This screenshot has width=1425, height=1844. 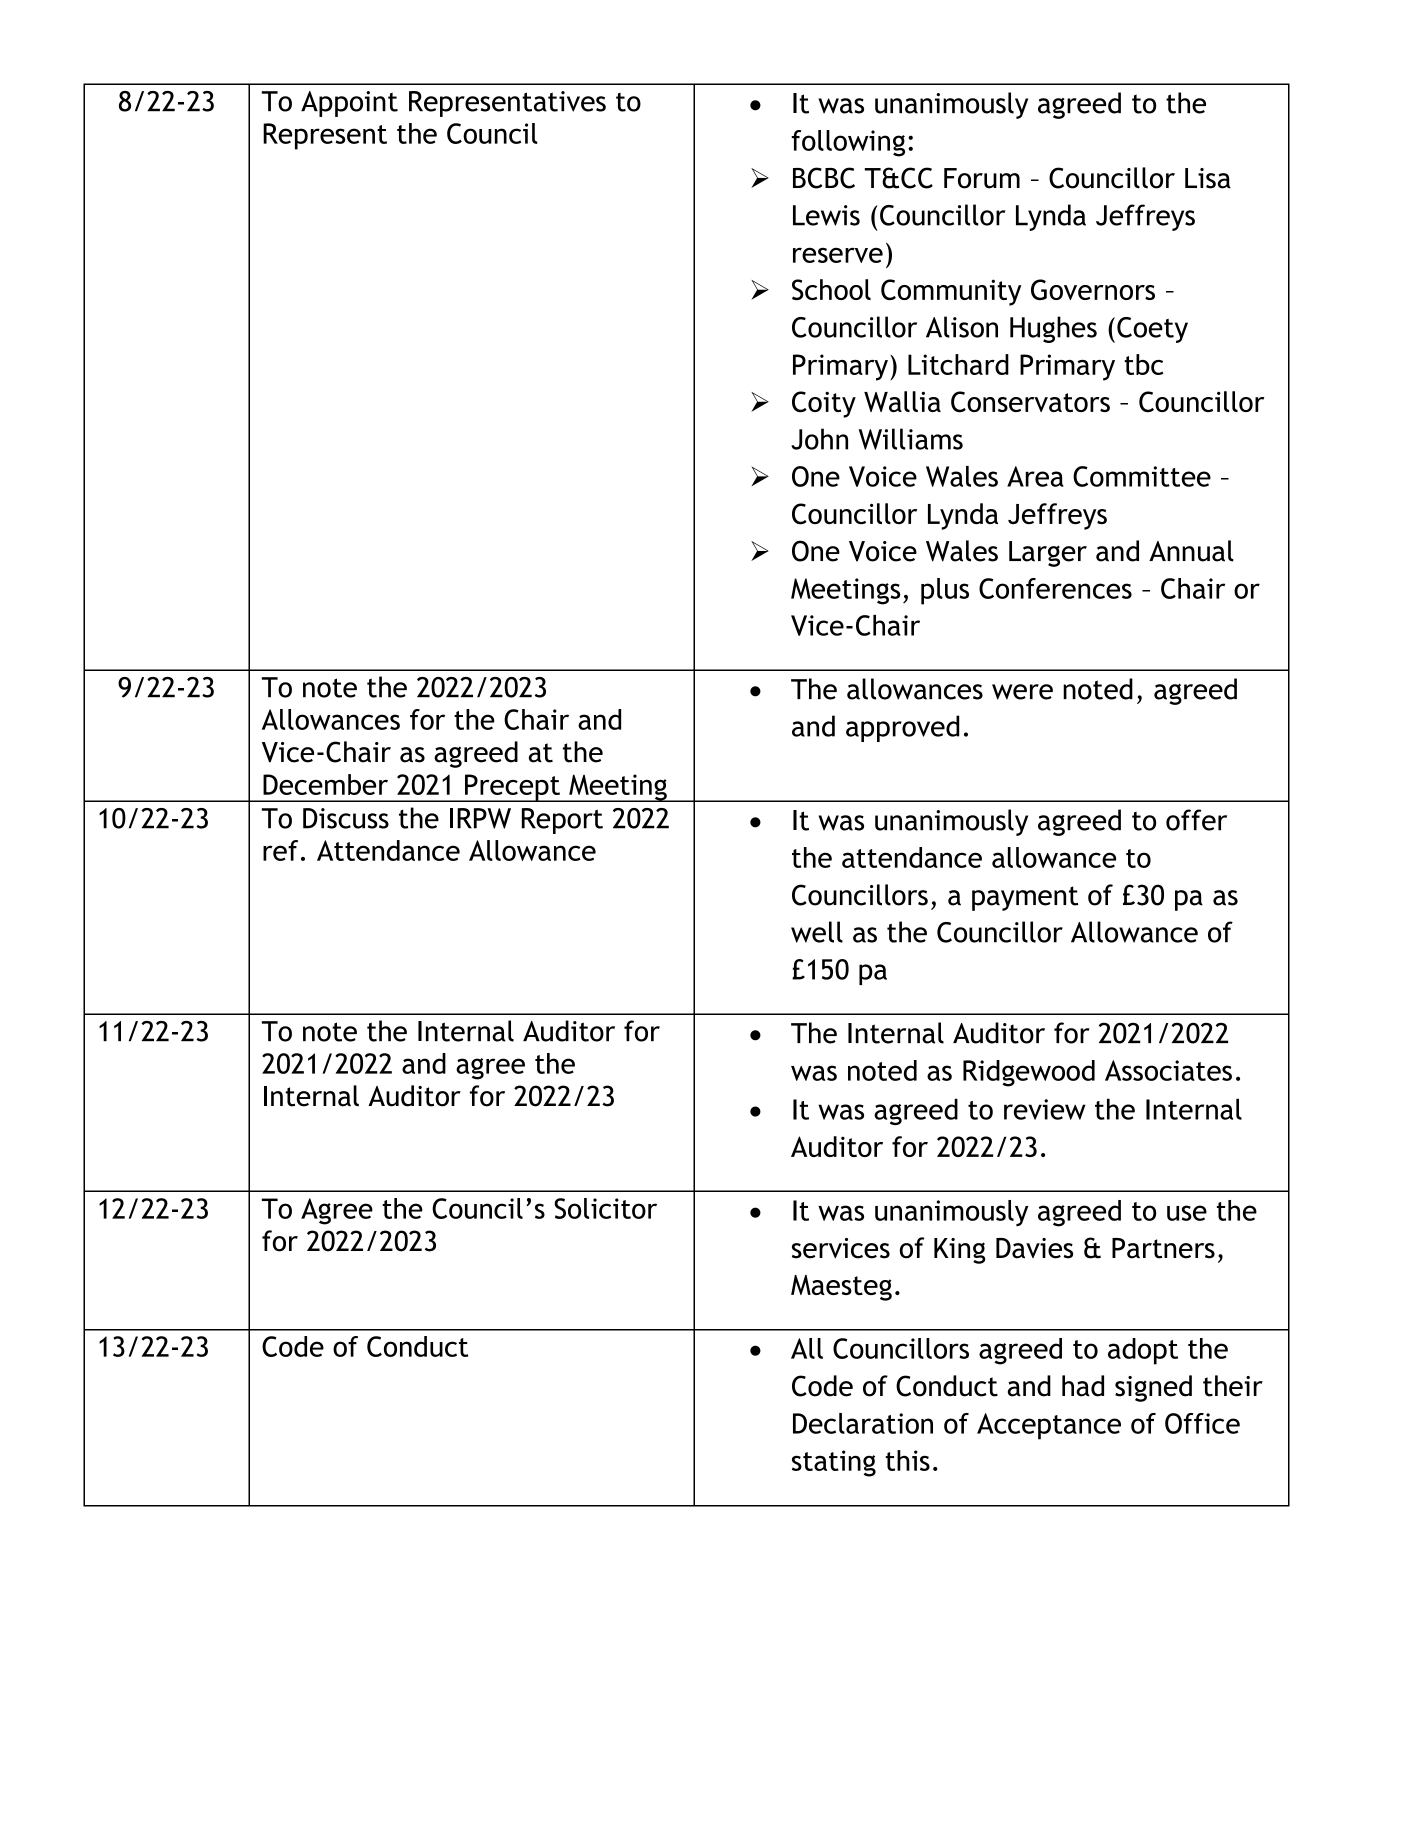 I want to click on ref, so click(x=280, y=850).
